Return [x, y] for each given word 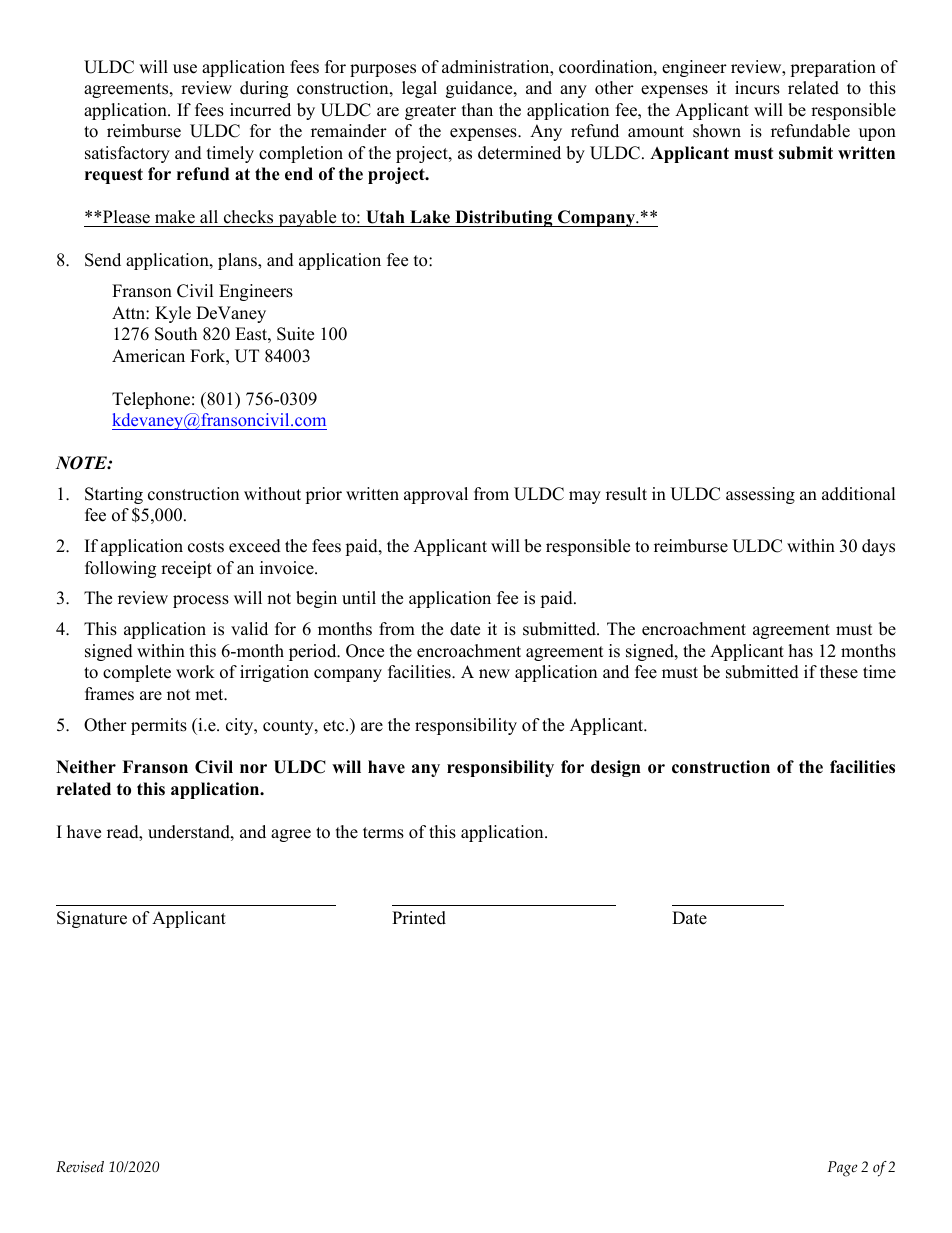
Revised [80, 1167]
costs [206, 547]
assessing [760, 495]
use [185, 69]
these [839, 672]
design [616, 768]
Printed [419, 918]
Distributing [504, 218]
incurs [757, 88]
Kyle [173, 314]
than [477, 109]
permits [159, 726]
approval [436, 495]
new [494, 674]
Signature [92, 919]
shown [717, 131]
